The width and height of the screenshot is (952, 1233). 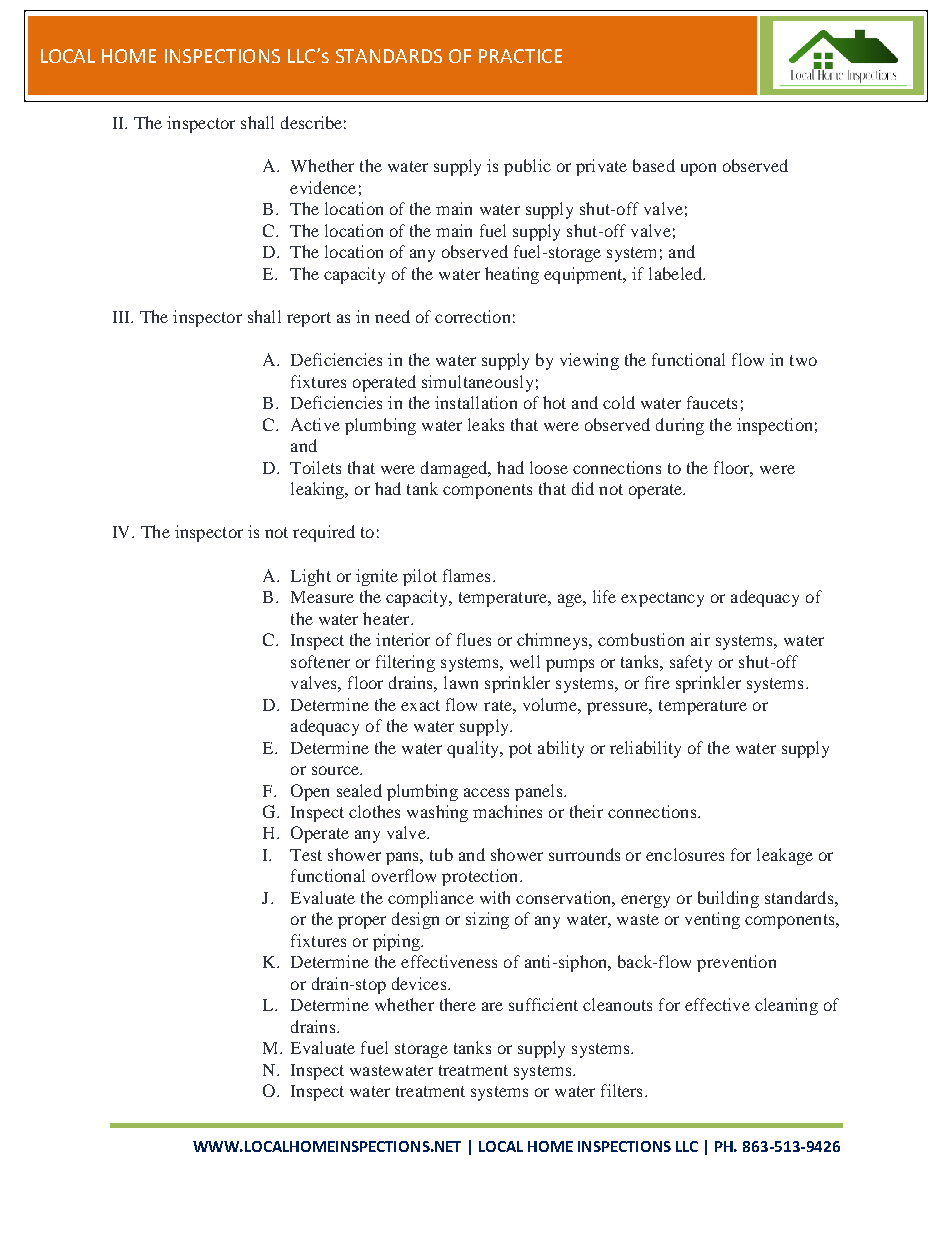 I want to click on III, so click(x=123, y=317).
